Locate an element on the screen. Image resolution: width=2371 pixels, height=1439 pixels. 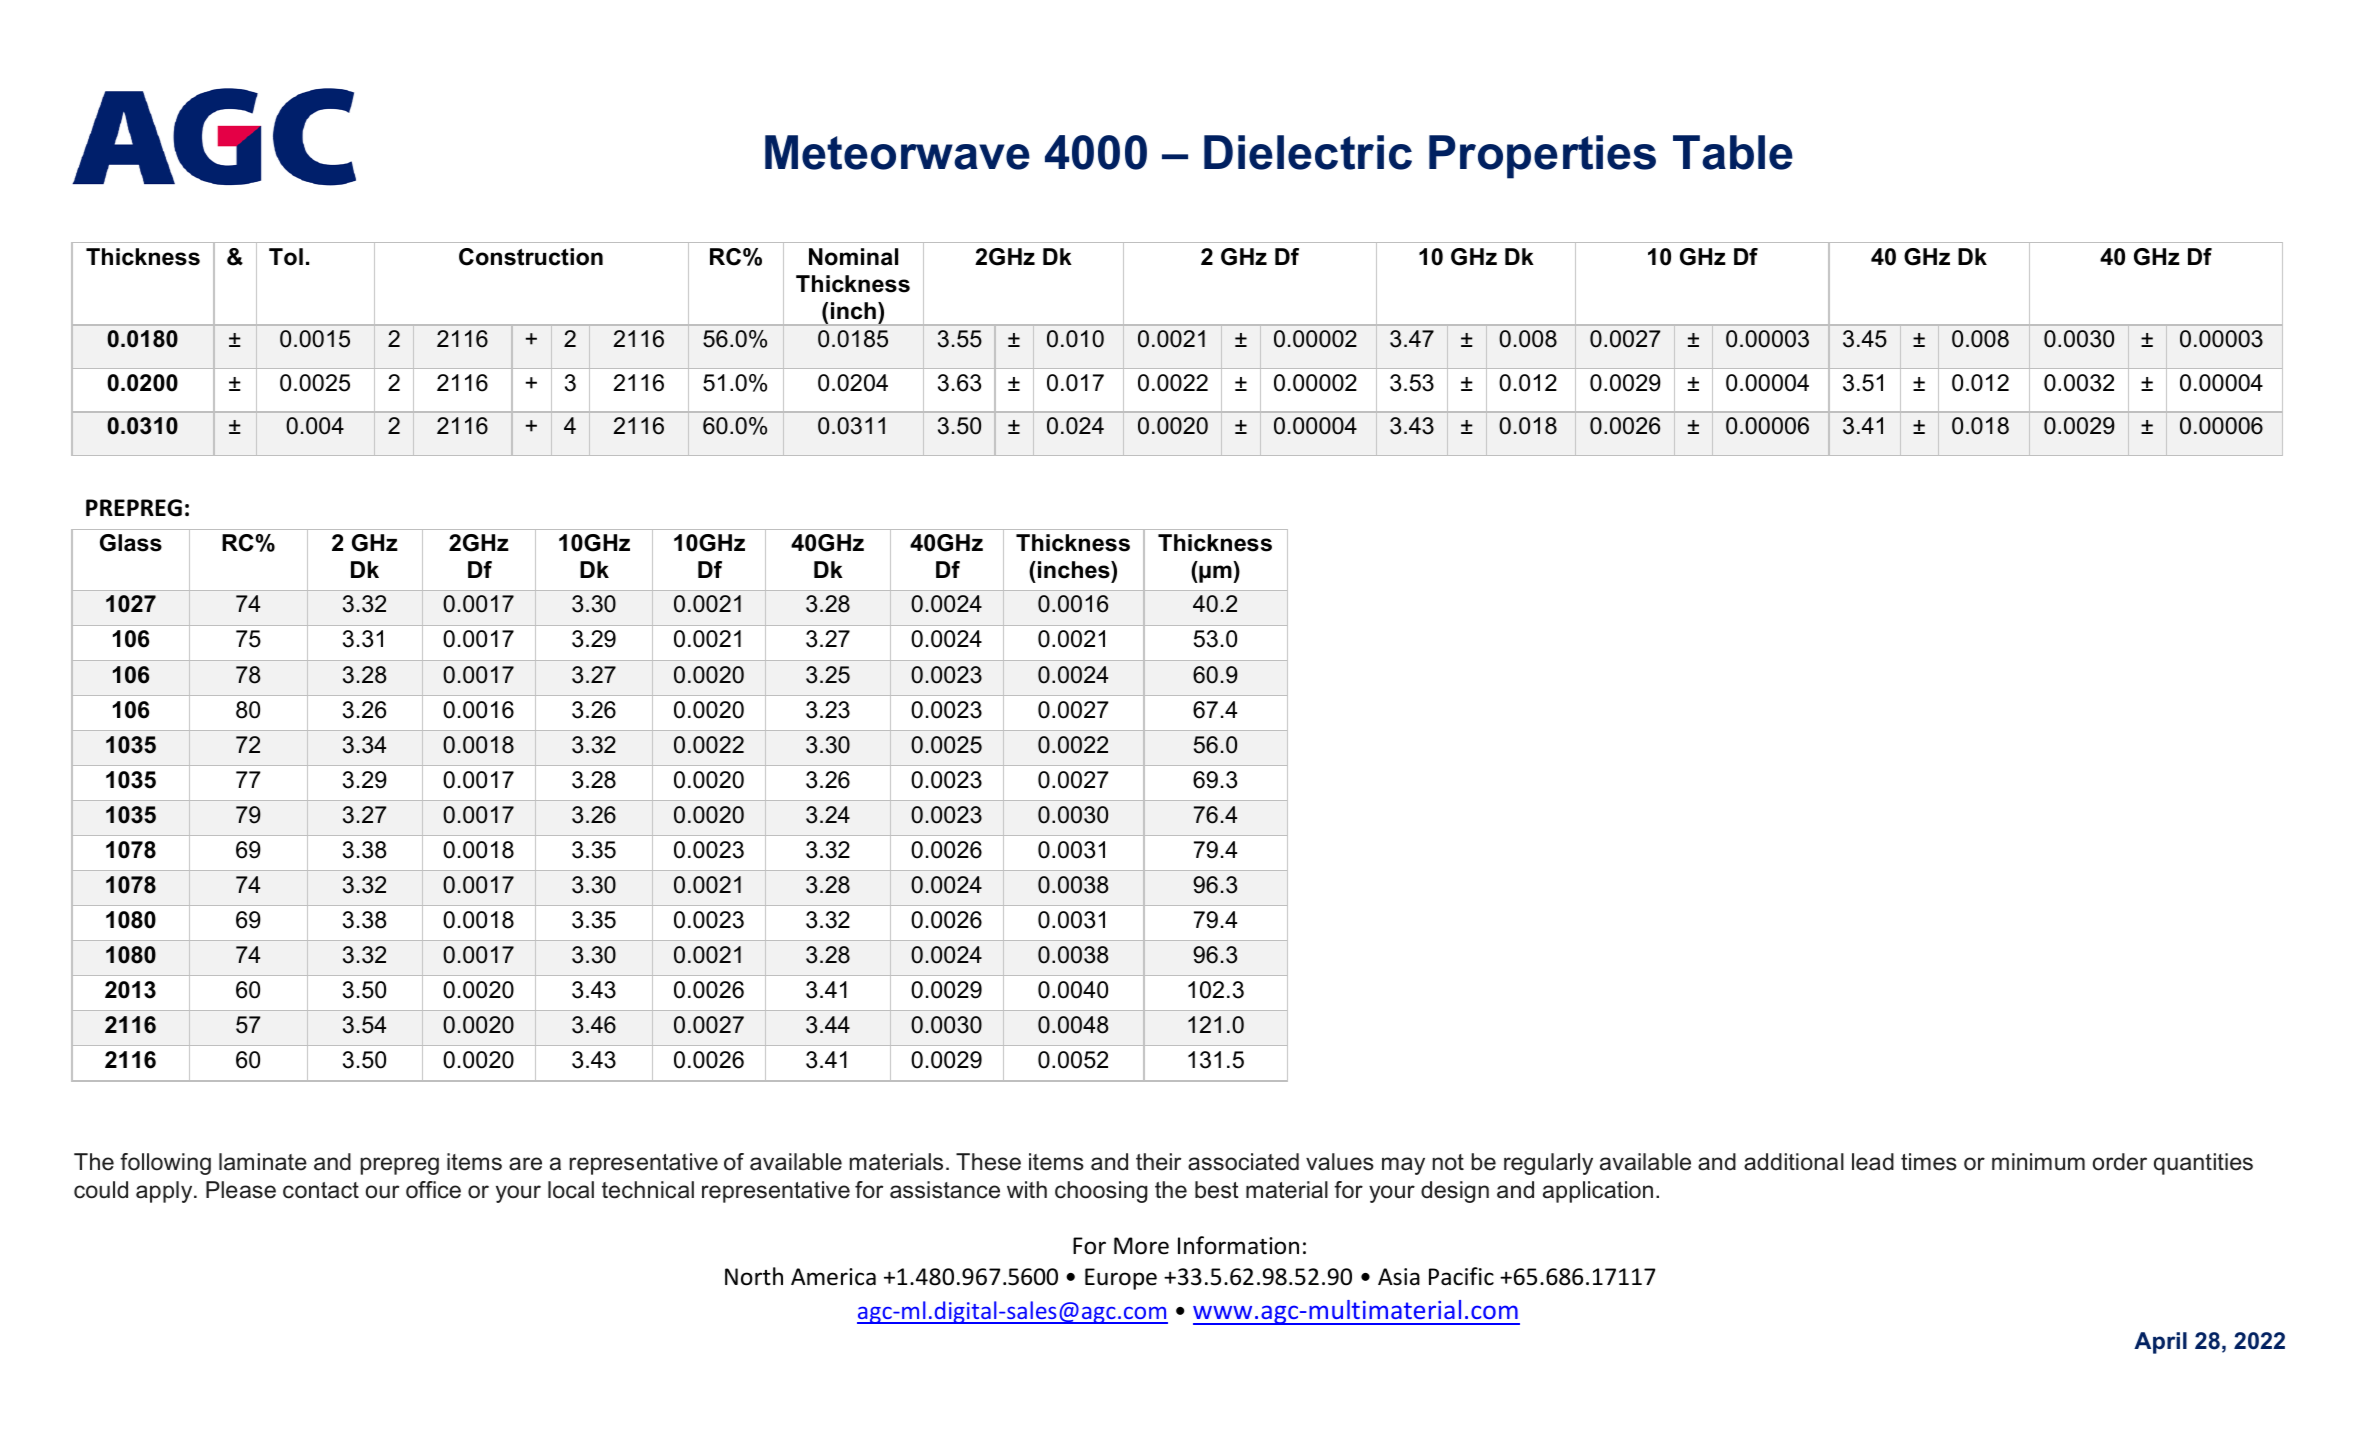
Table is located at coordinates (1733, 152).
